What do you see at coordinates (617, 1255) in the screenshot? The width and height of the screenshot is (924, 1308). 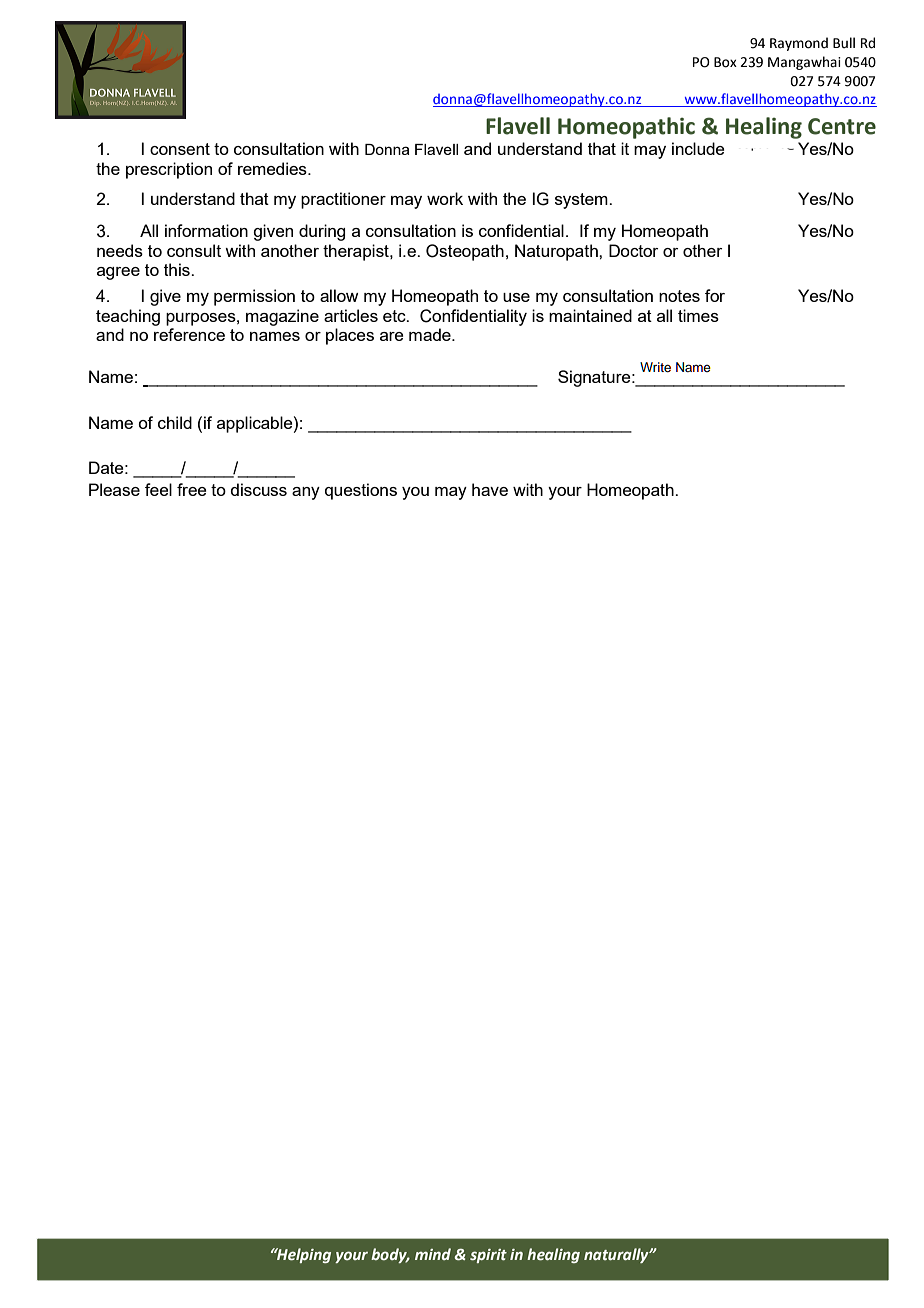 I see `naturally` at bounding box center [617, 1255].
